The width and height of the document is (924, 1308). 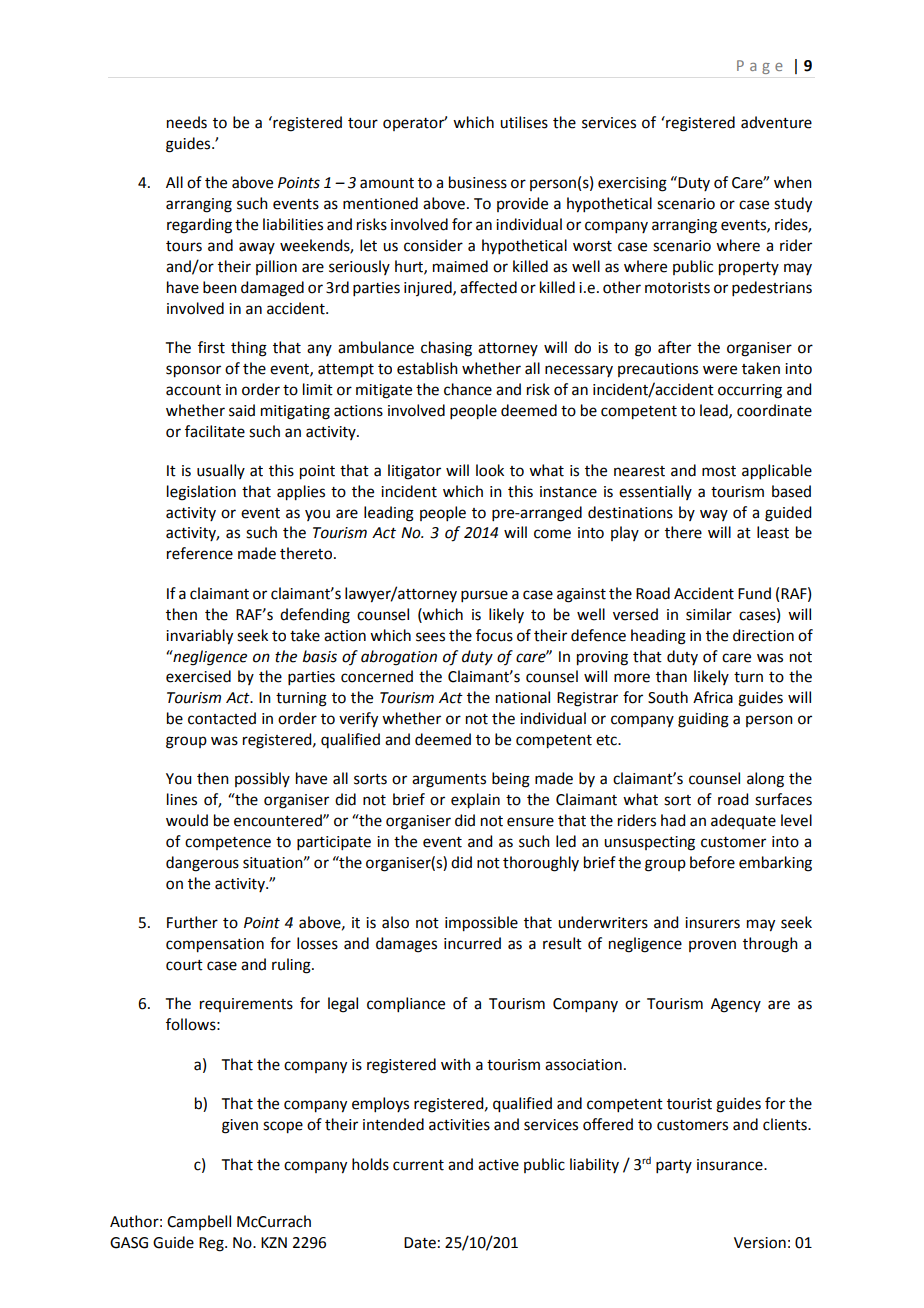 I want to click on affected, so click(x=488, y=287).
